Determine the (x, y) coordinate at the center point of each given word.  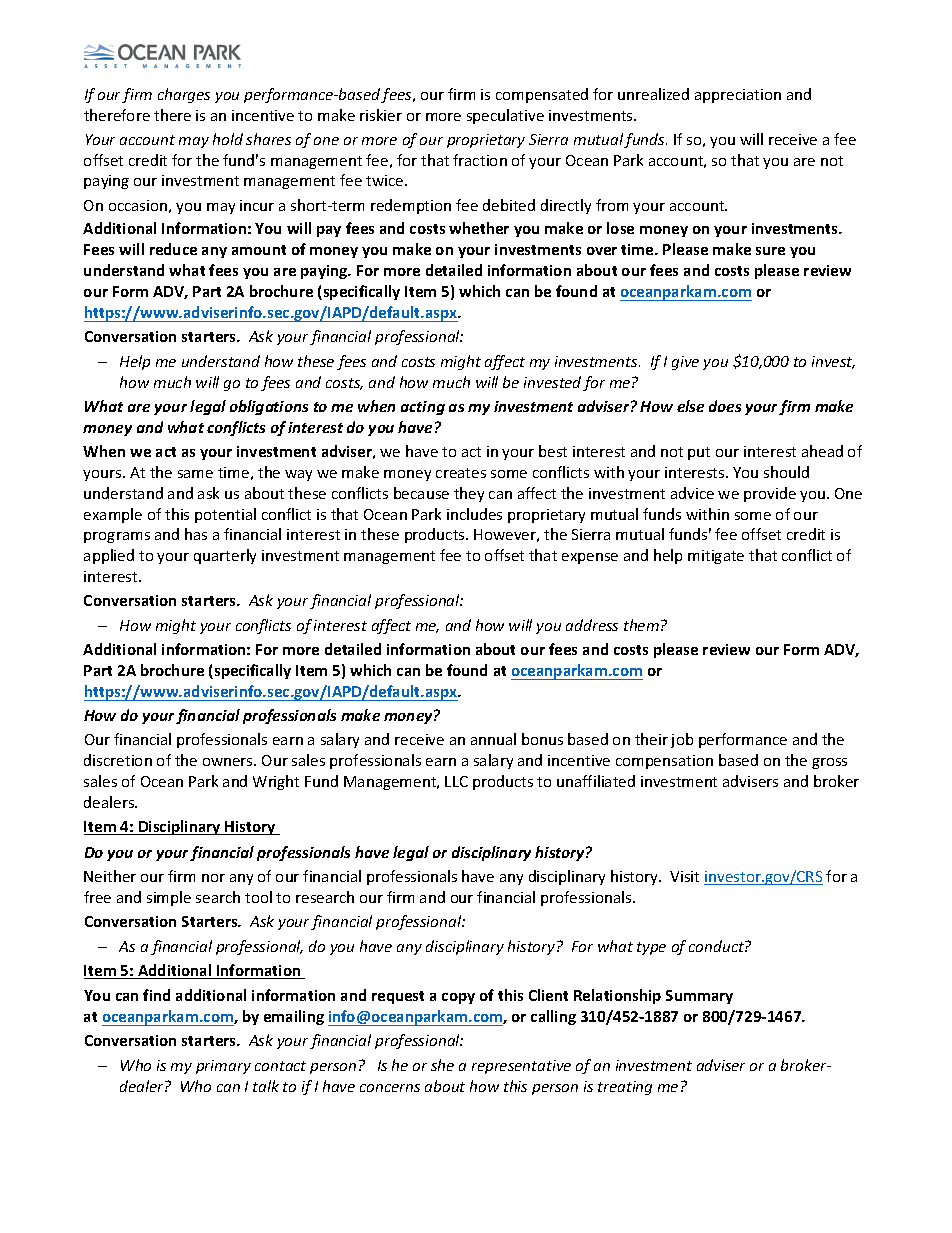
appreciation (738, 96)
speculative (505, 116)
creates (461, 473)
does (725, 406)
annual (493, 739)
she (442, 1065)
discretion (118, 760)
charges (184, 95)
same (195, 474)
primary (223, 1067)
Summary (699, 997)
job (682, 740)
